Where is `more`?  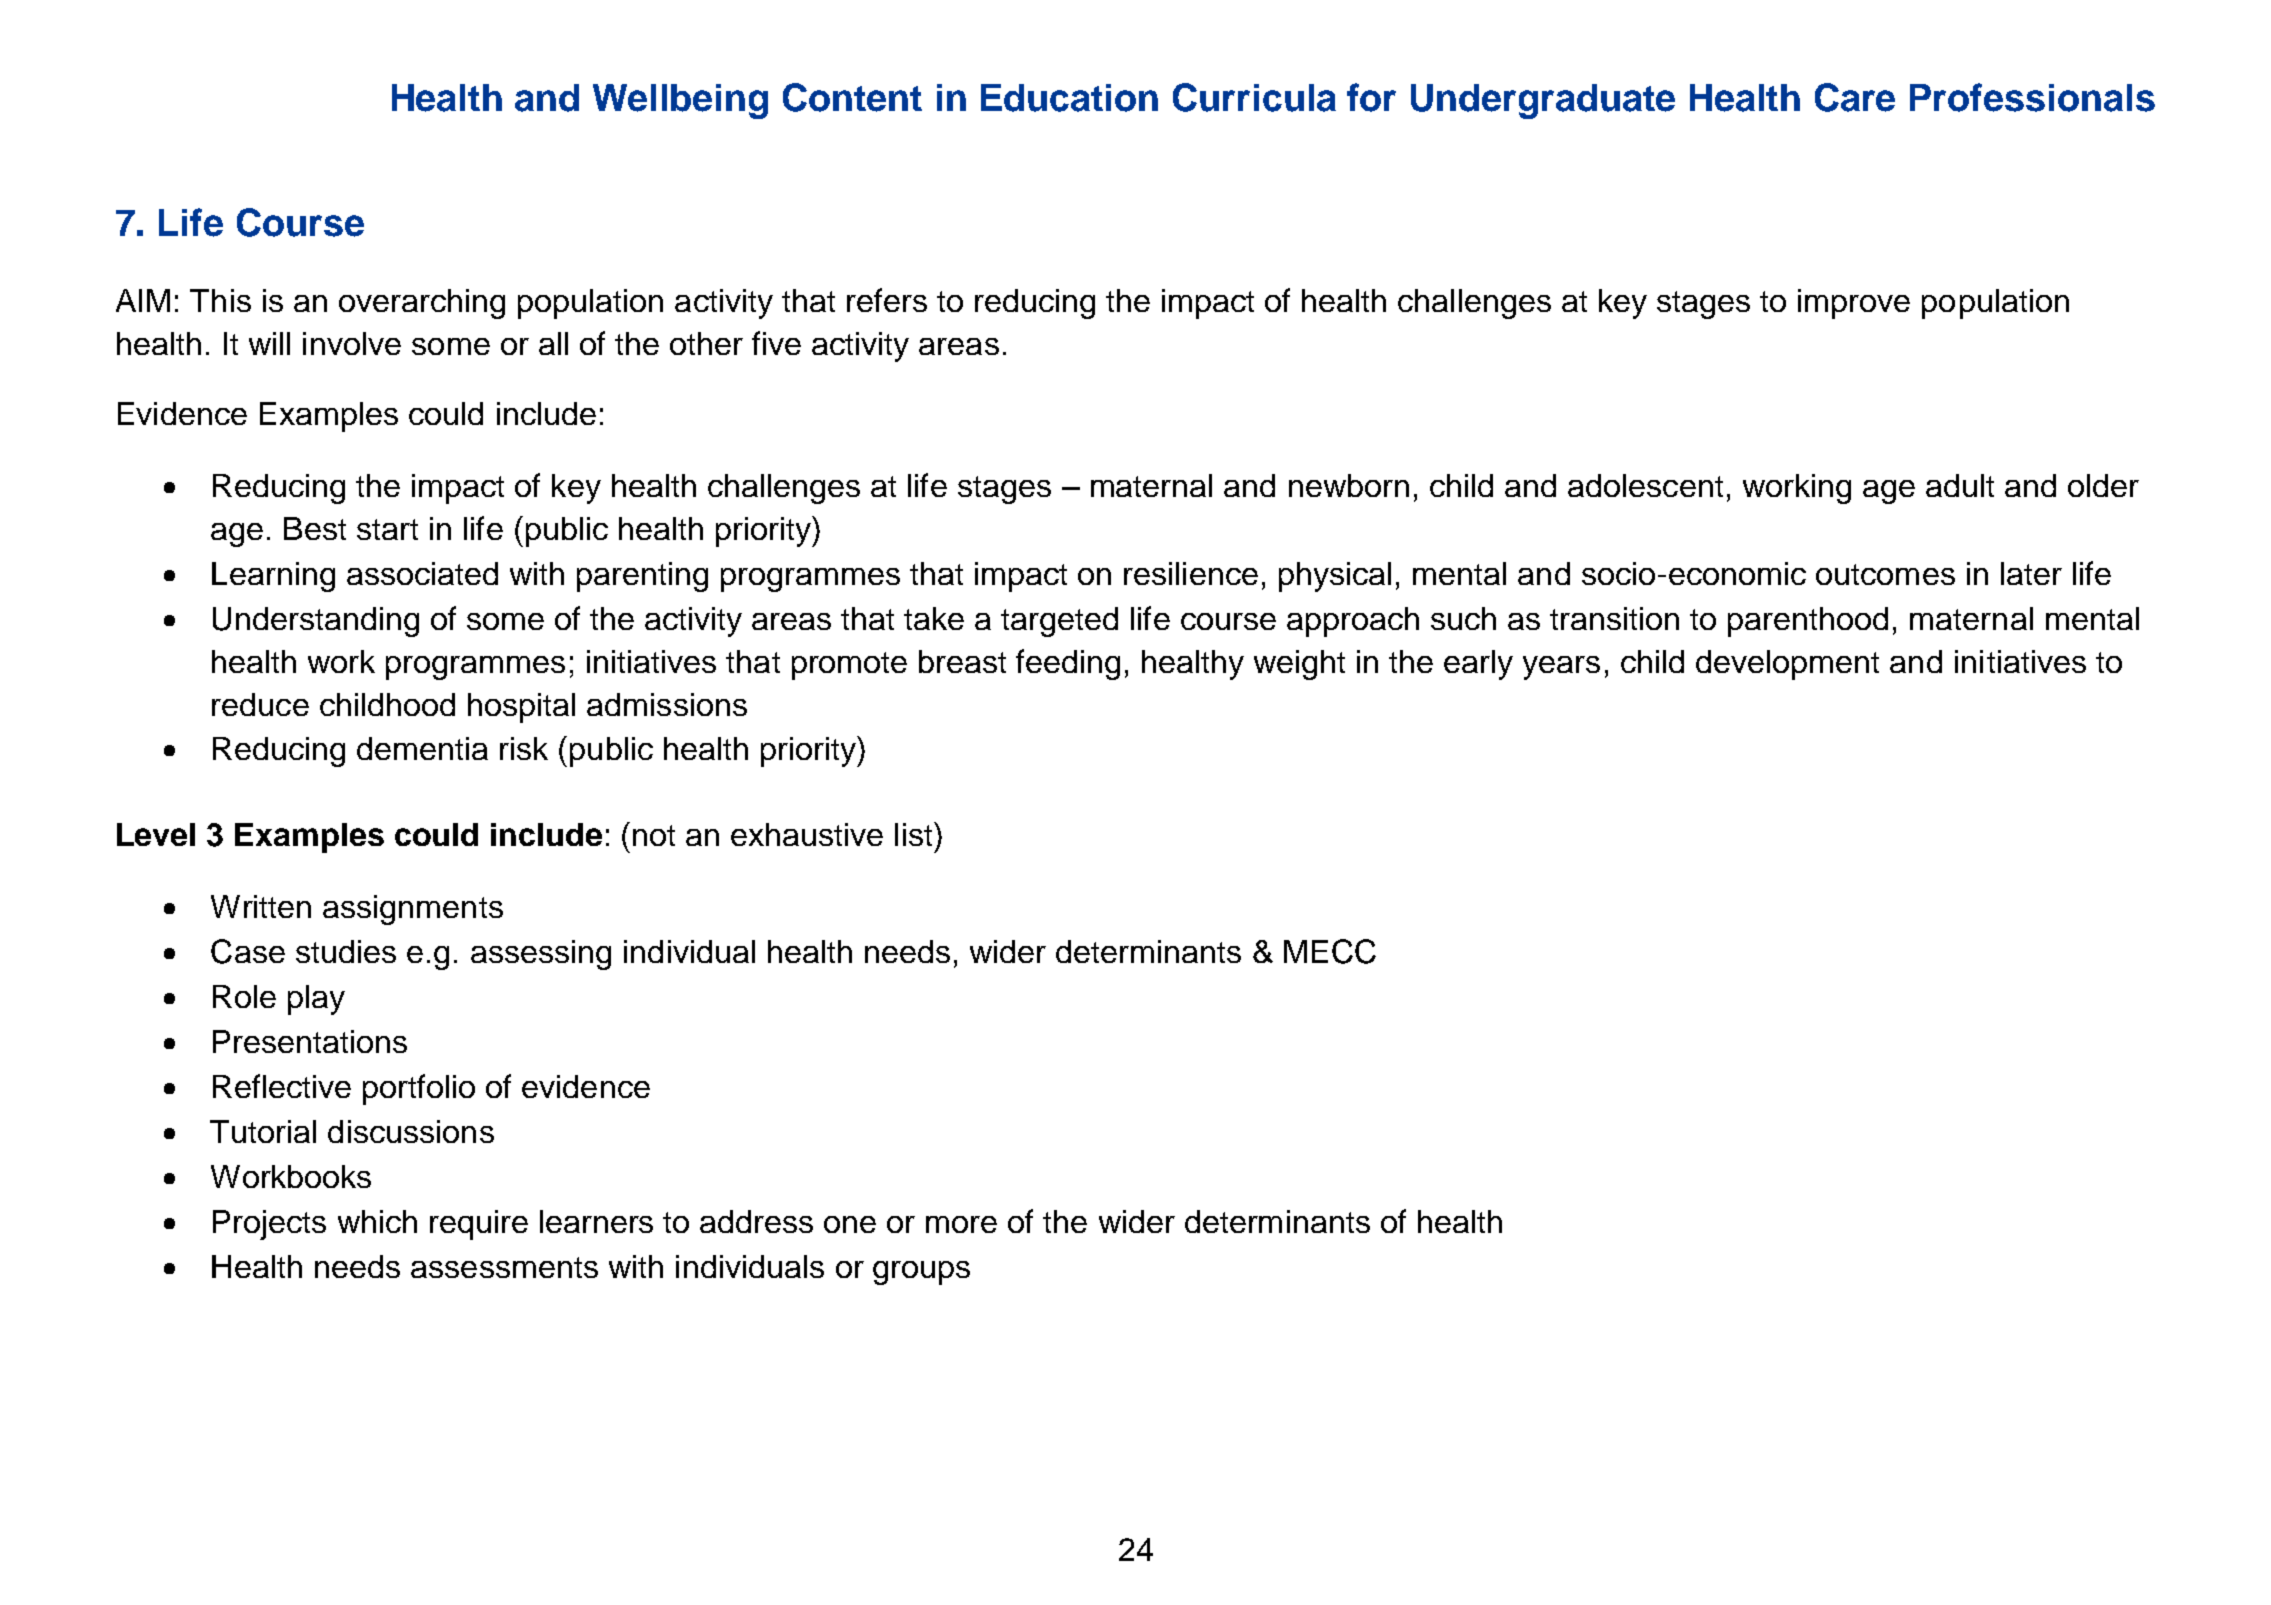 more is located at coordinates (961, 1224).
